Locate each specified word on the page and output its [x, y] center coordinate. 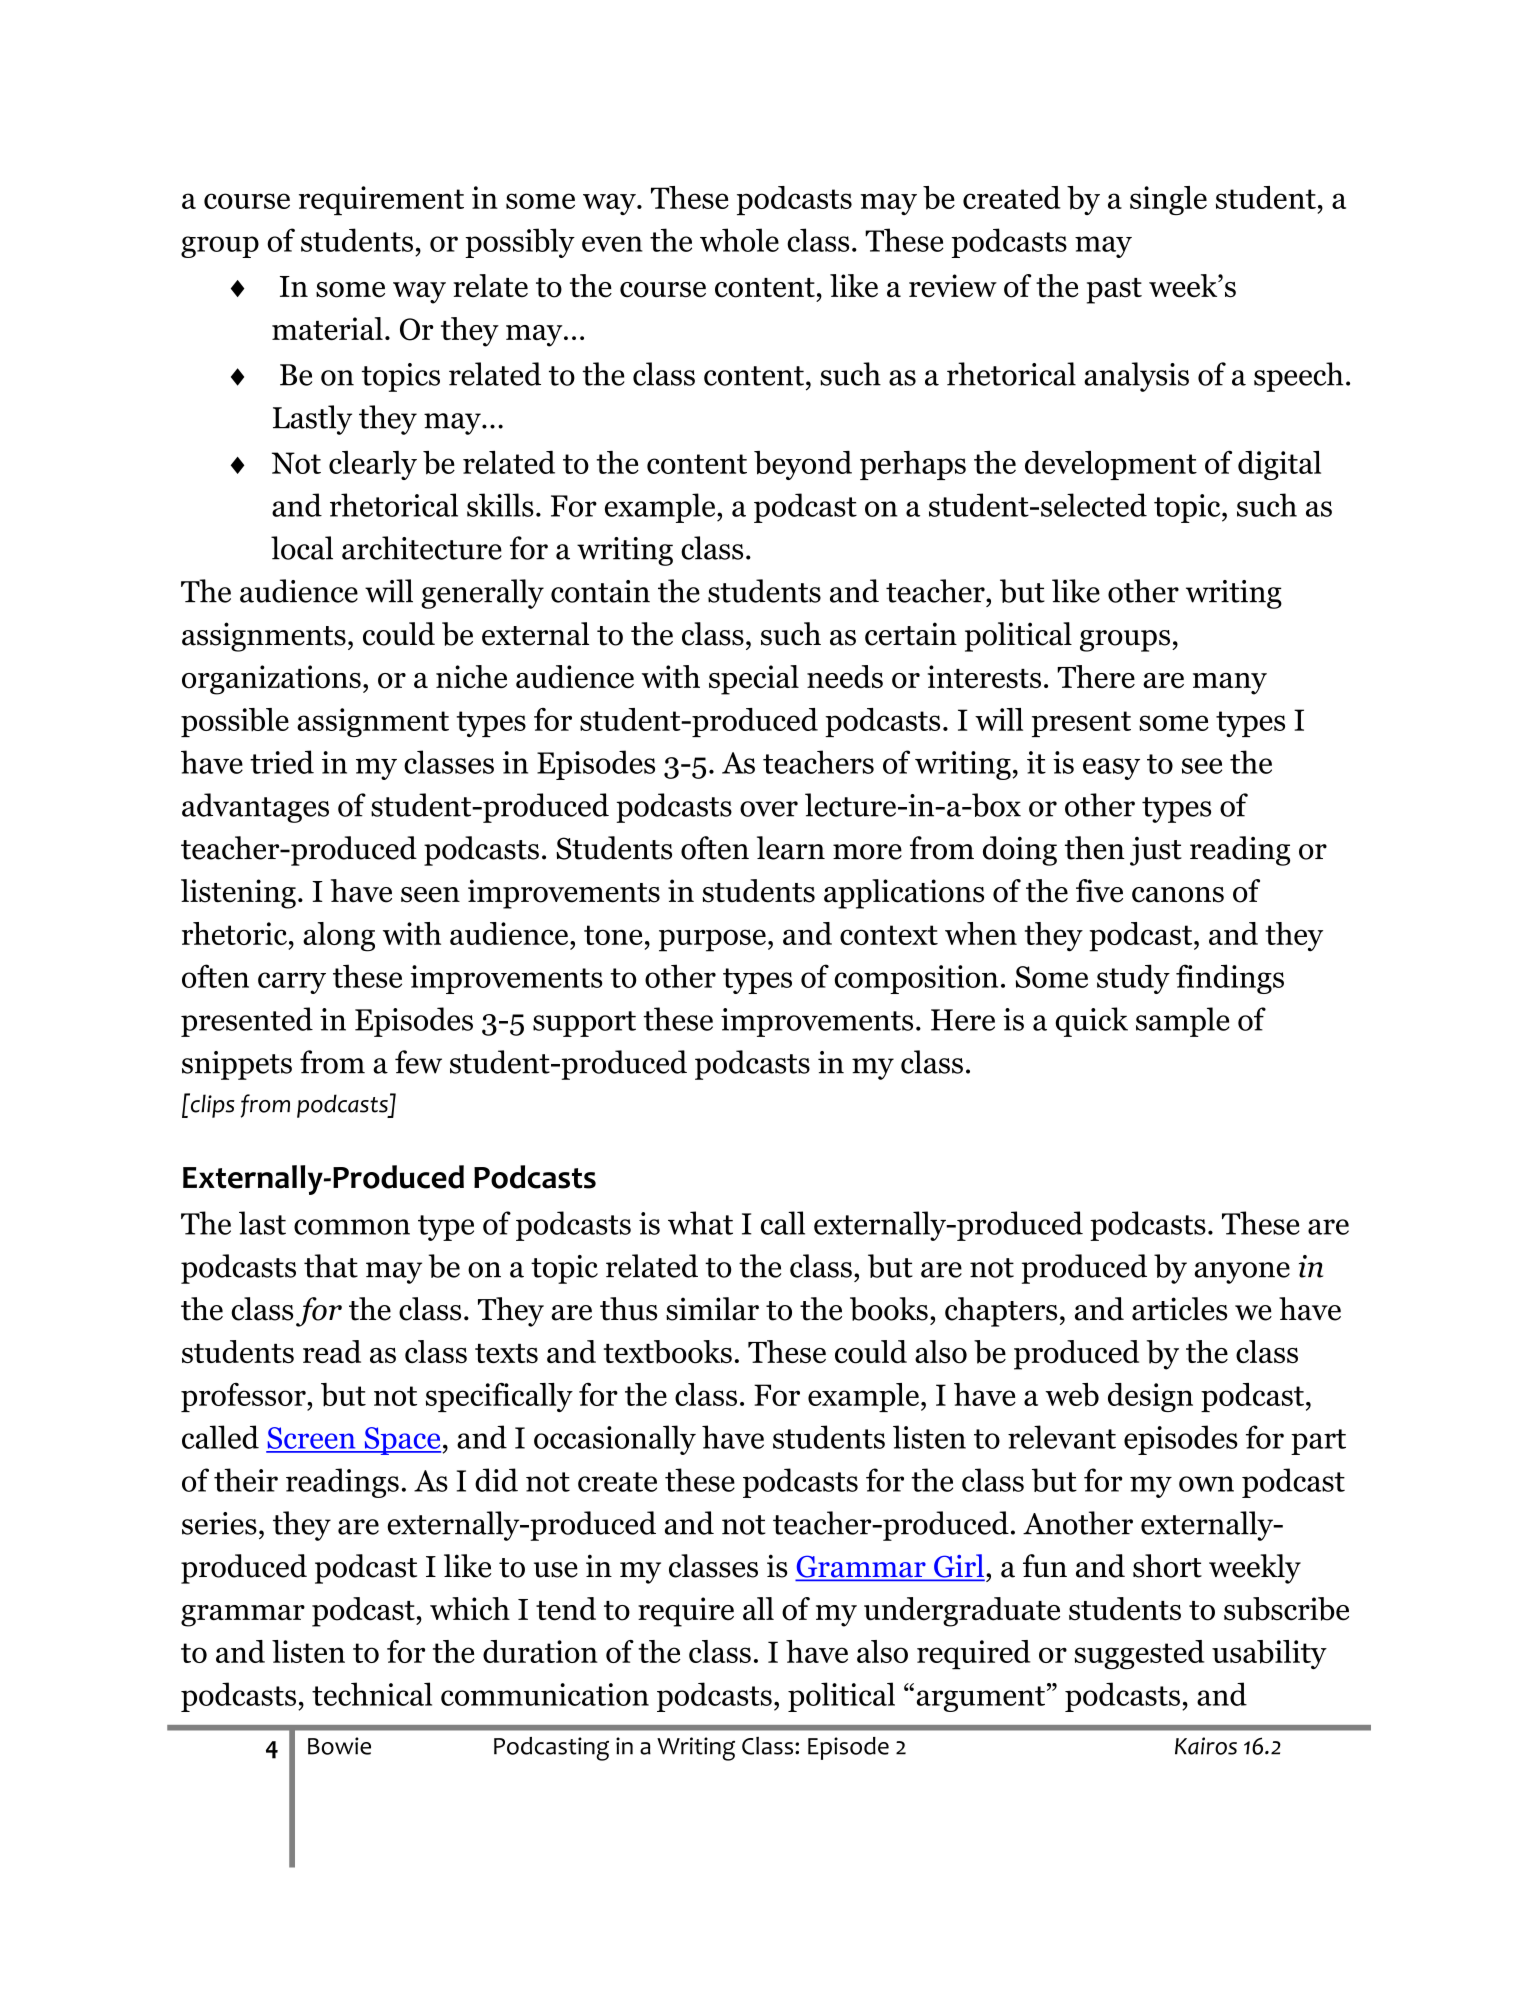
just [1156, 851]
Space [402, 1441]
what [700, 1223]
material [327, 328]
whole [739, 240]
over [769, 809]
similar [712, 1309]
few [418, 1062]
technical [372, 1694]
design [1150, 1397]
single [1168, 200]
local [302, 548]
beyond [803, 465]
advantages [255, 808]
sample [1182, 1022]
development [1111, 465]
